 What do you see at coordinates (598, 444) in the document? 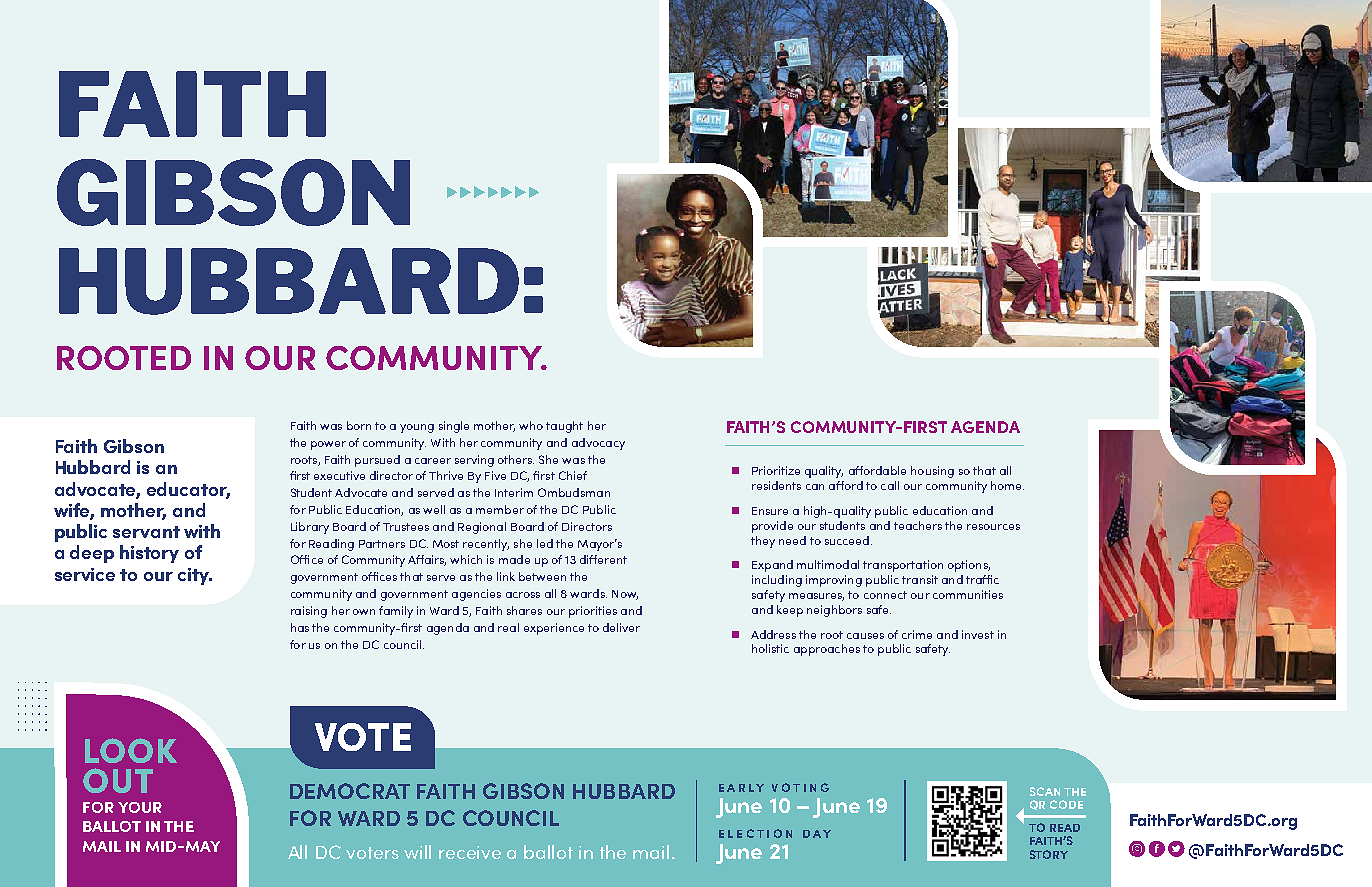
I see `advocacy` at bounding box center [598, 444].
